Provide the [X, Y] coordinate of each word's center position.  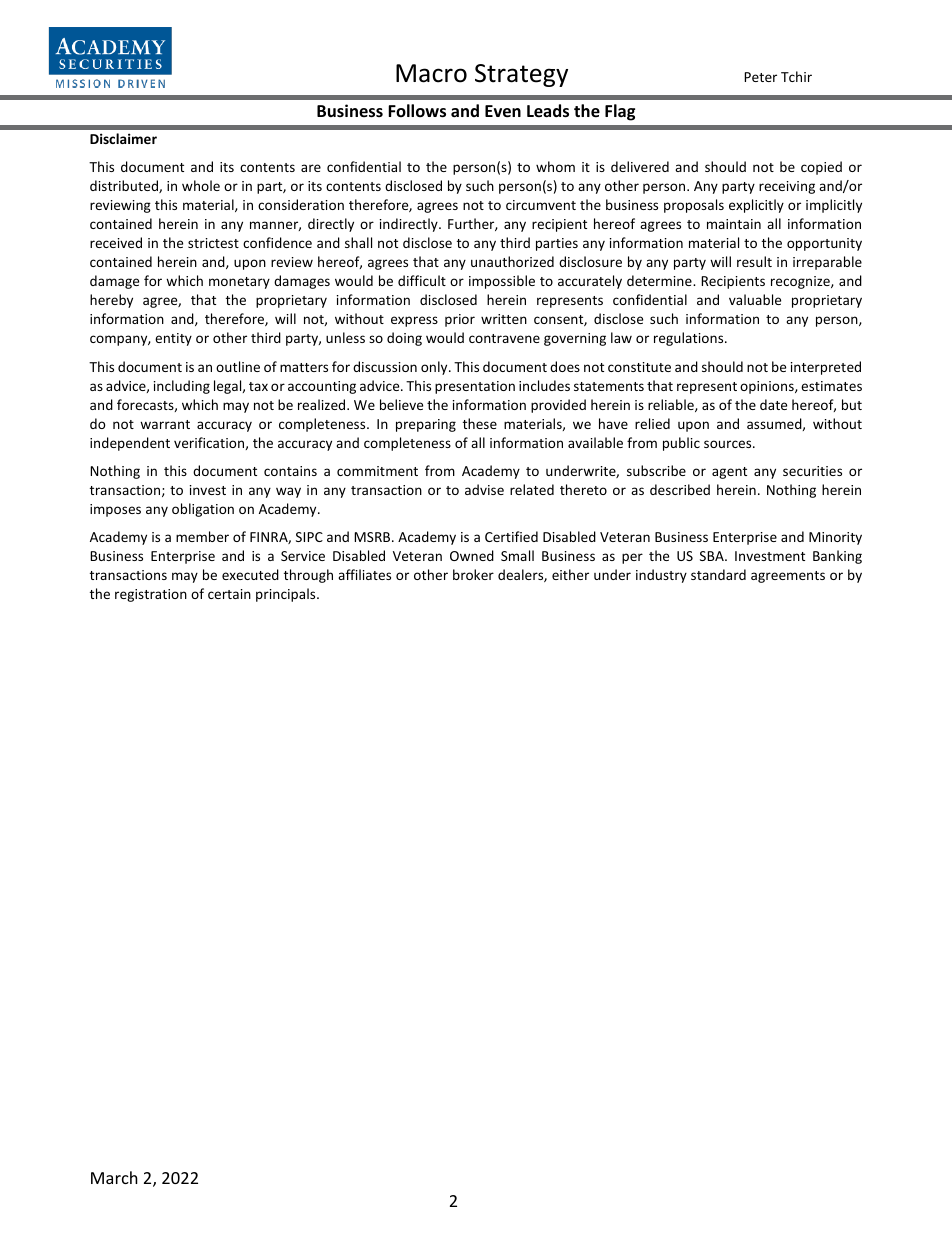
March [114, 1177]
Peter [760, 77]
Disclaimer [123, 138]
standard [718, 574]
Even [503, 111]
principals [287, 595]
